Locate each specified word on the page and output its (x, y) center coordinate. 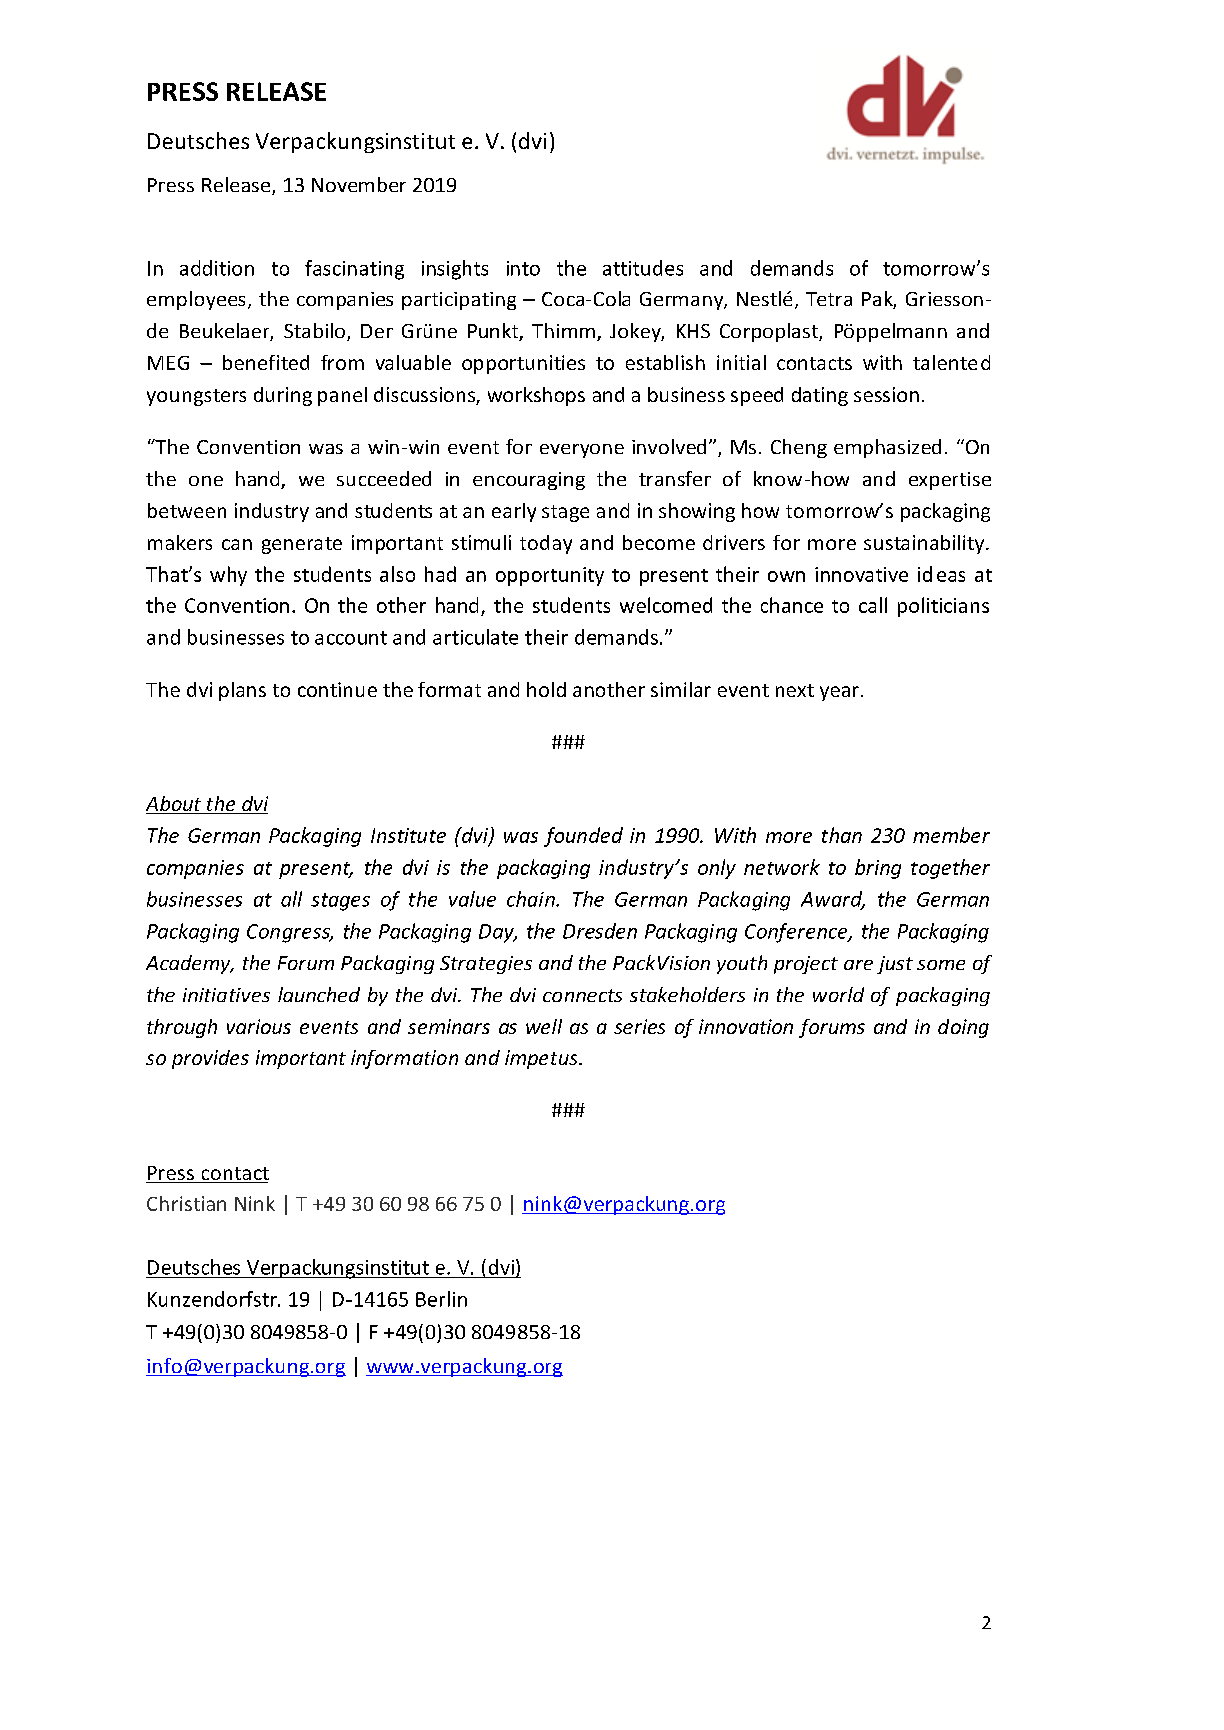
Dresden (600, 931)
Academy (189, 964)
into (523, 268)
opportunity (550, 576)
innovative (861, 574)
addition (217, 268)
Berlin (441, 1299)
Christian (186, 1203)
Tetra (829, 299)
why (228, 576)
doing (963, 1028)
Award (833, 900)
